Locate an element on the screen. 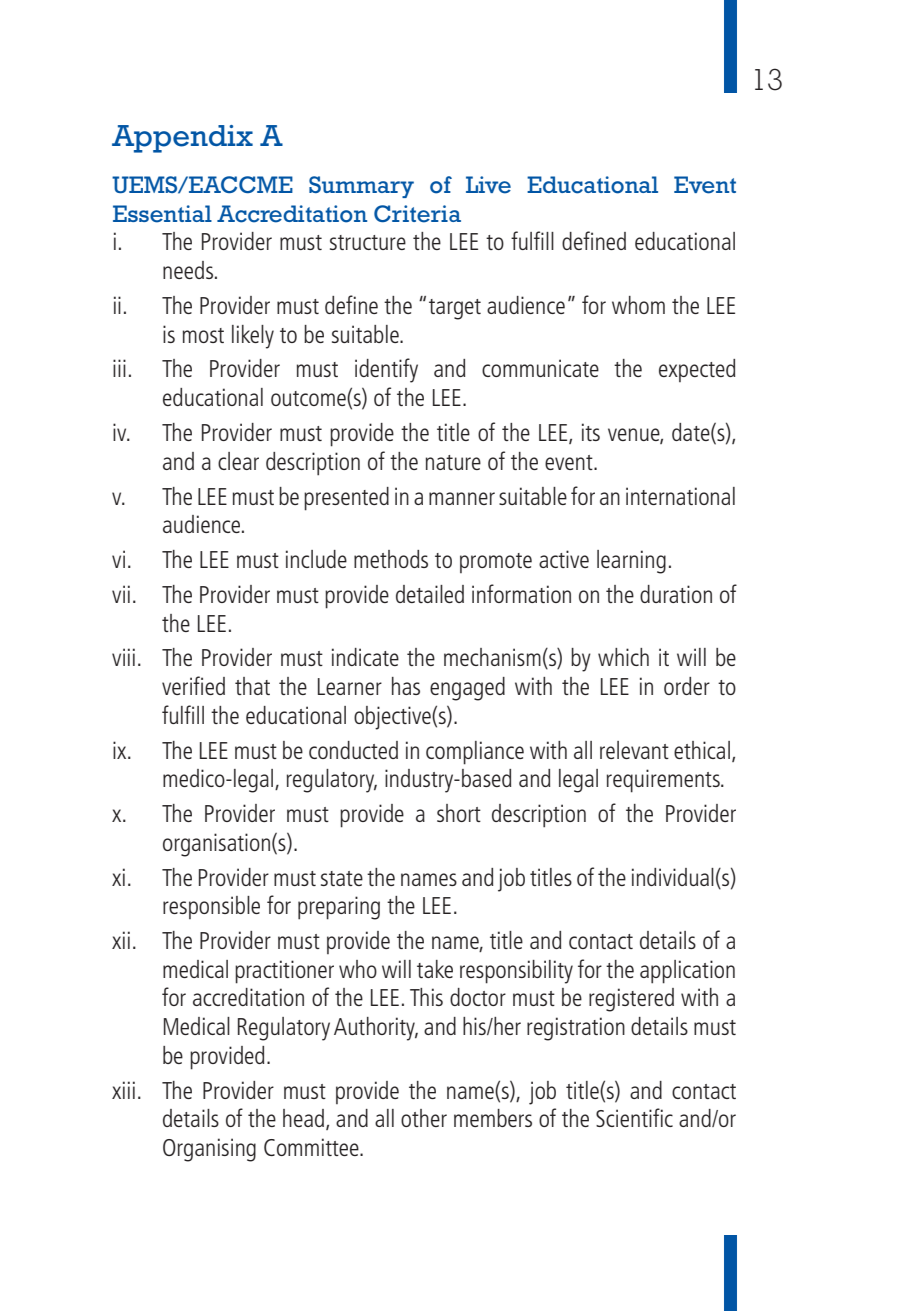 This screenshot has height=1311, width=924. other is located at coordinates (424, 1118).
